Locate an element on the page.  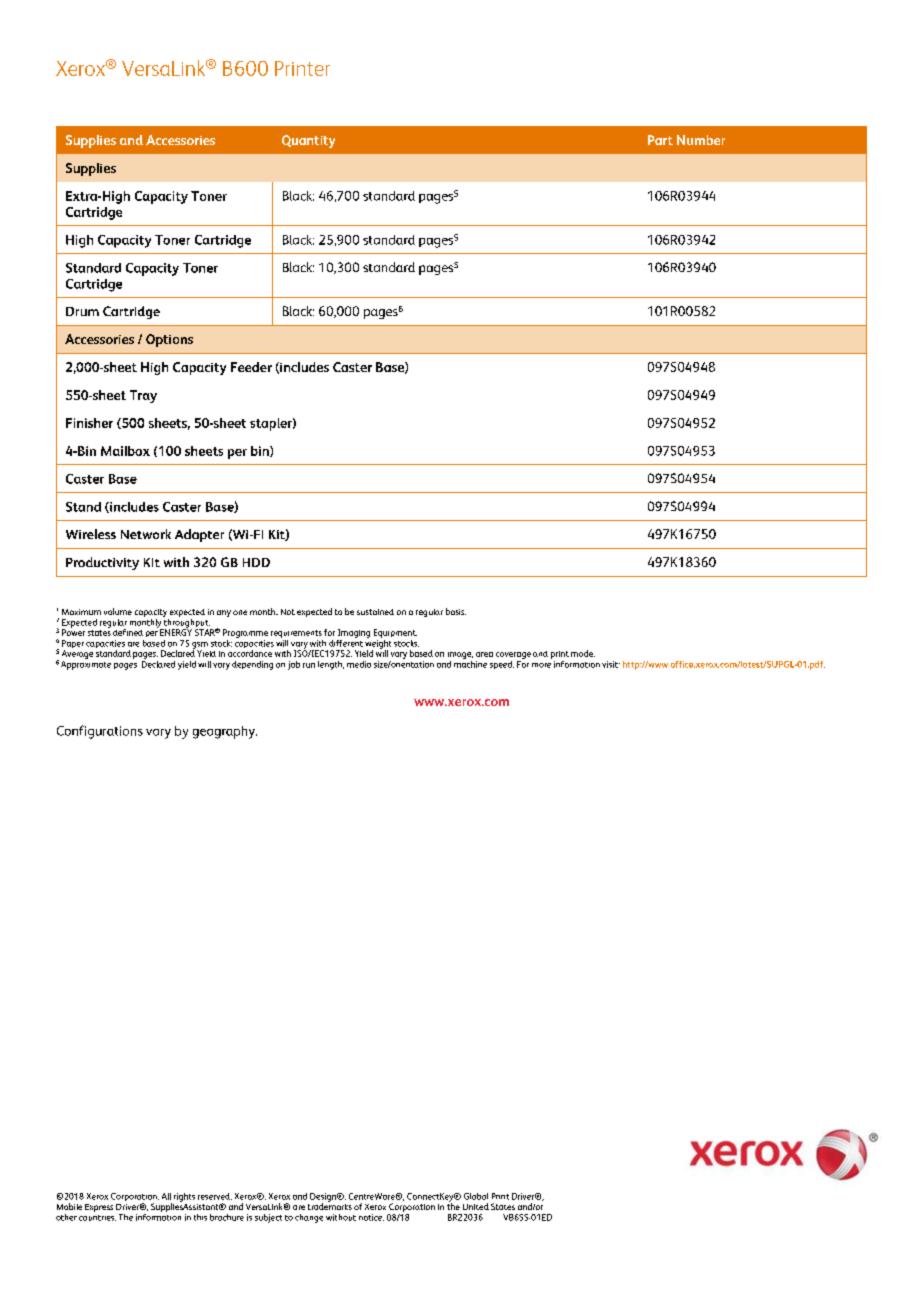
trademarks is located at coordinates (330, 1205).
